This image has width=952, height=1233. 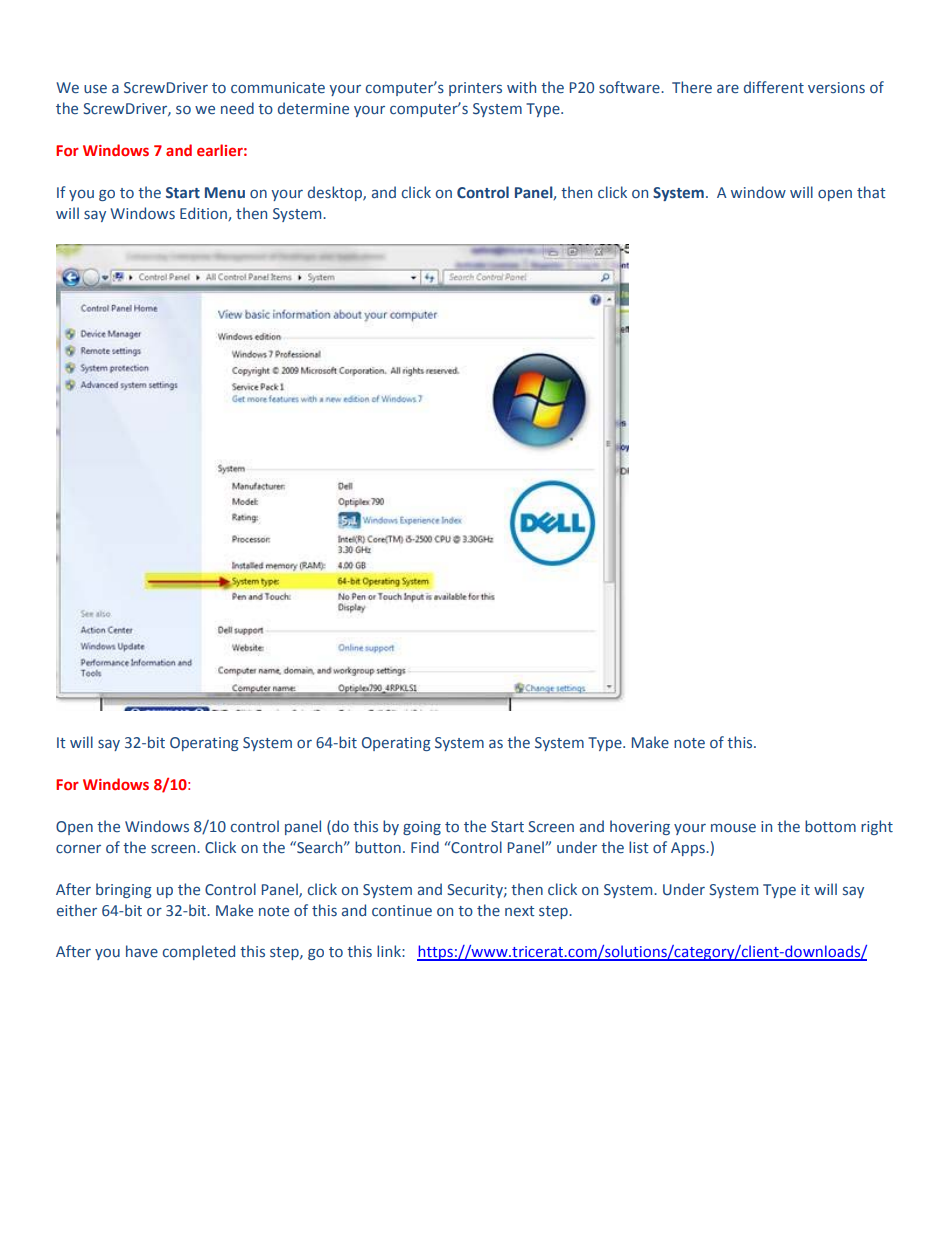 What do you see at coordinates (199, 952) in the image?
I see `completed` at bounding box center [199, 952].
